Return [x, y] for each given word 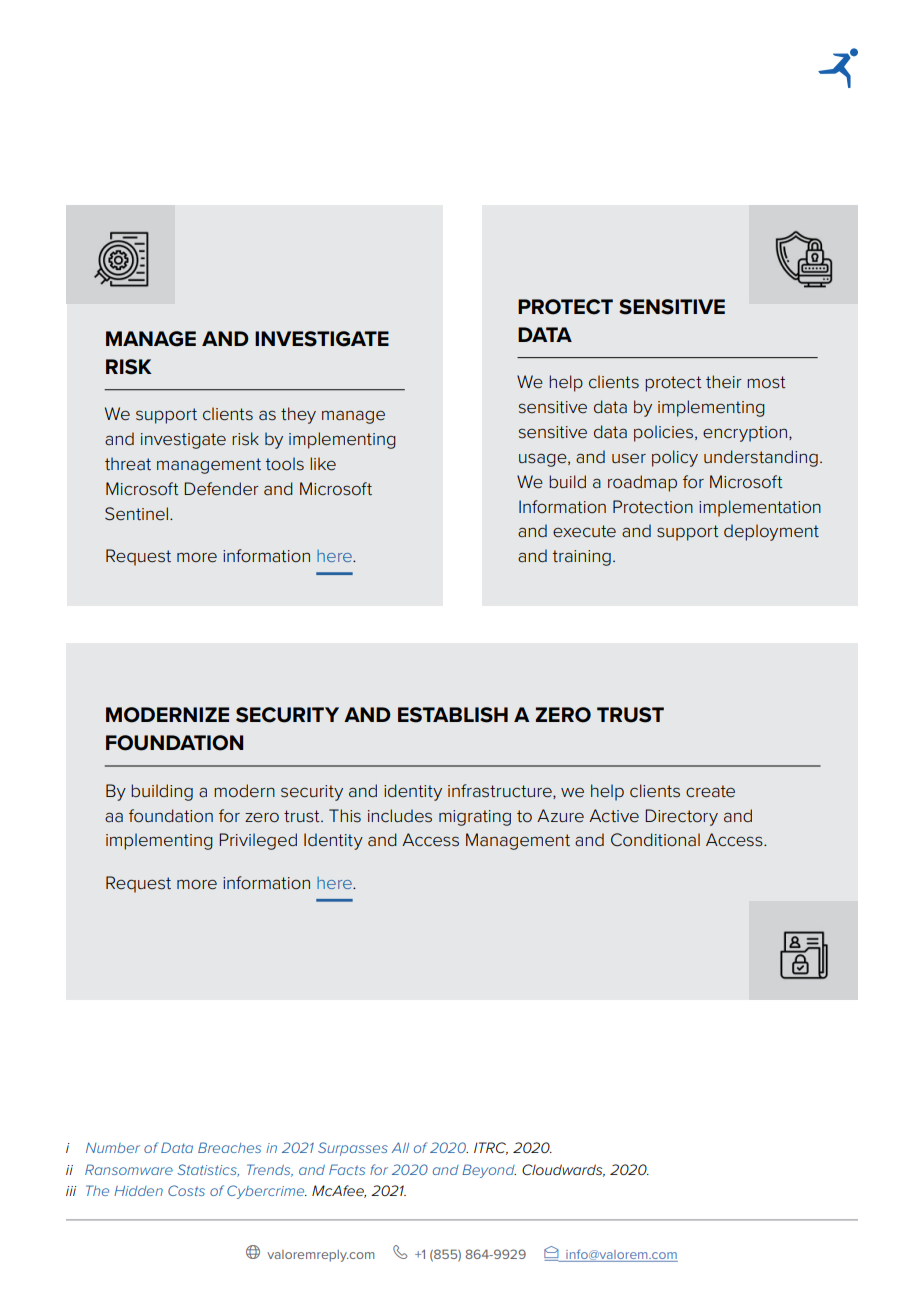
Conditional [655, 840]
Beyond [489, 1171]
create [710, 791]
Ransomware [129, 1169]
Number [113, 1147]
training [582, 558]
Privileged [258, 841]
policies [663, 433]
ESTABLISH [453, 715]
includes [400, 816]
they [298, 415]
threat [128, 463]
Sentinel [138, 514]
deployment [771, 532]
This [345, 816]
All [400, 1147]
